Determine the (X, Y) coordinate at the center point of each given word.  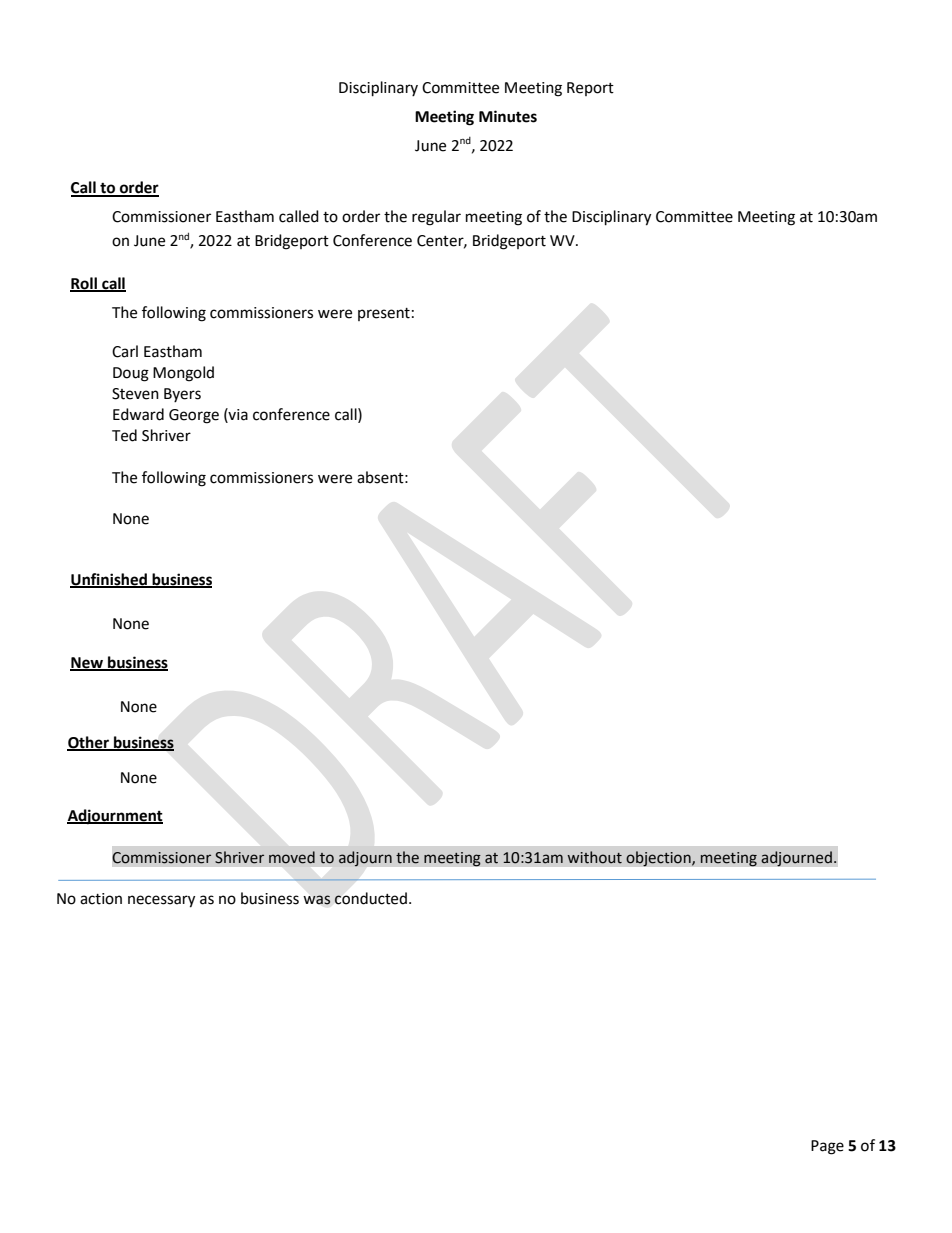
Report (590, 89)
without (594, 857)
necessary (161, 901)
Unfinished (109, 580)
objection (659, 859)
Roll (84, 284)
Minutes (508, 116)
